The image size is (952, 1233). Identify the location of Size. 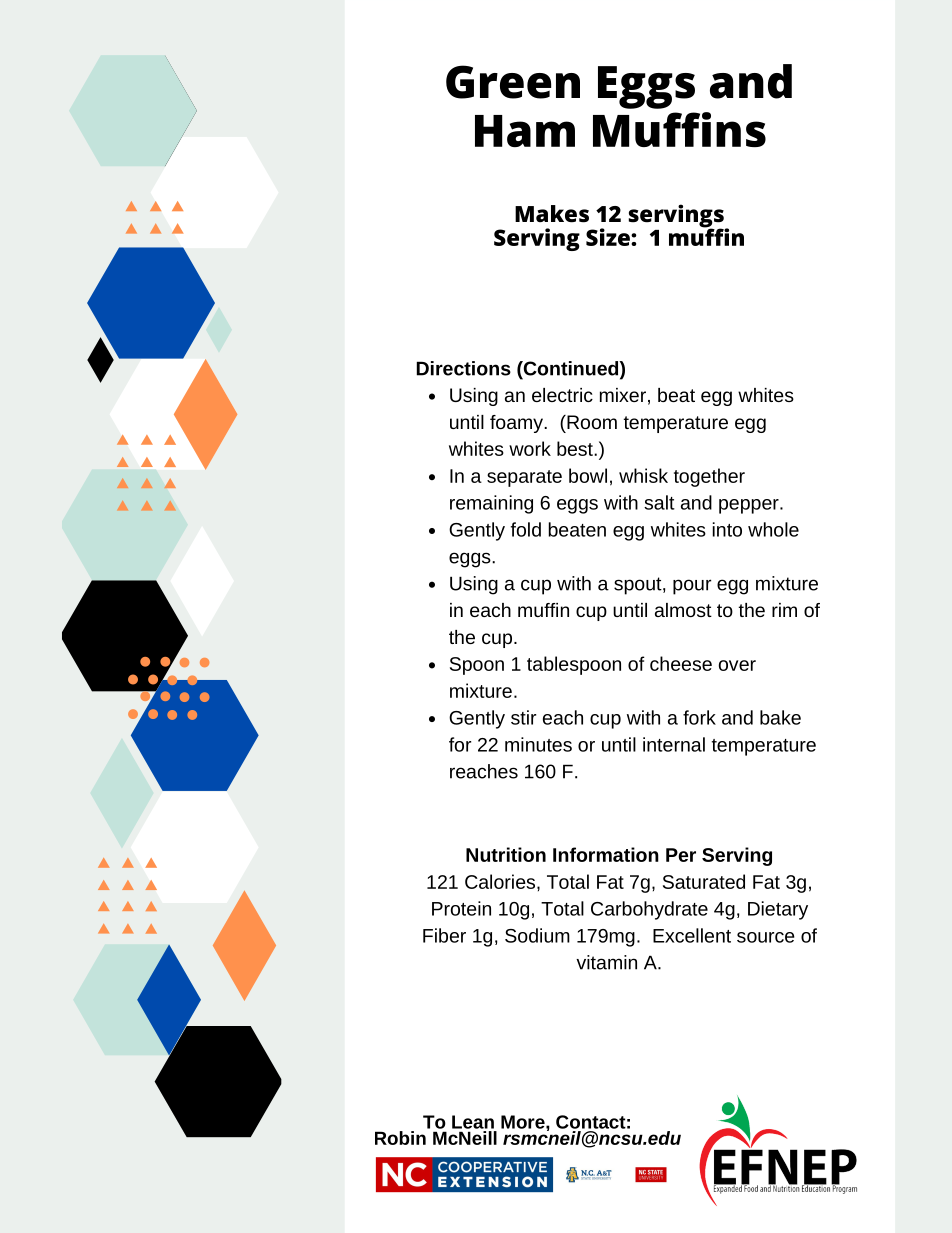
(609, 237).
